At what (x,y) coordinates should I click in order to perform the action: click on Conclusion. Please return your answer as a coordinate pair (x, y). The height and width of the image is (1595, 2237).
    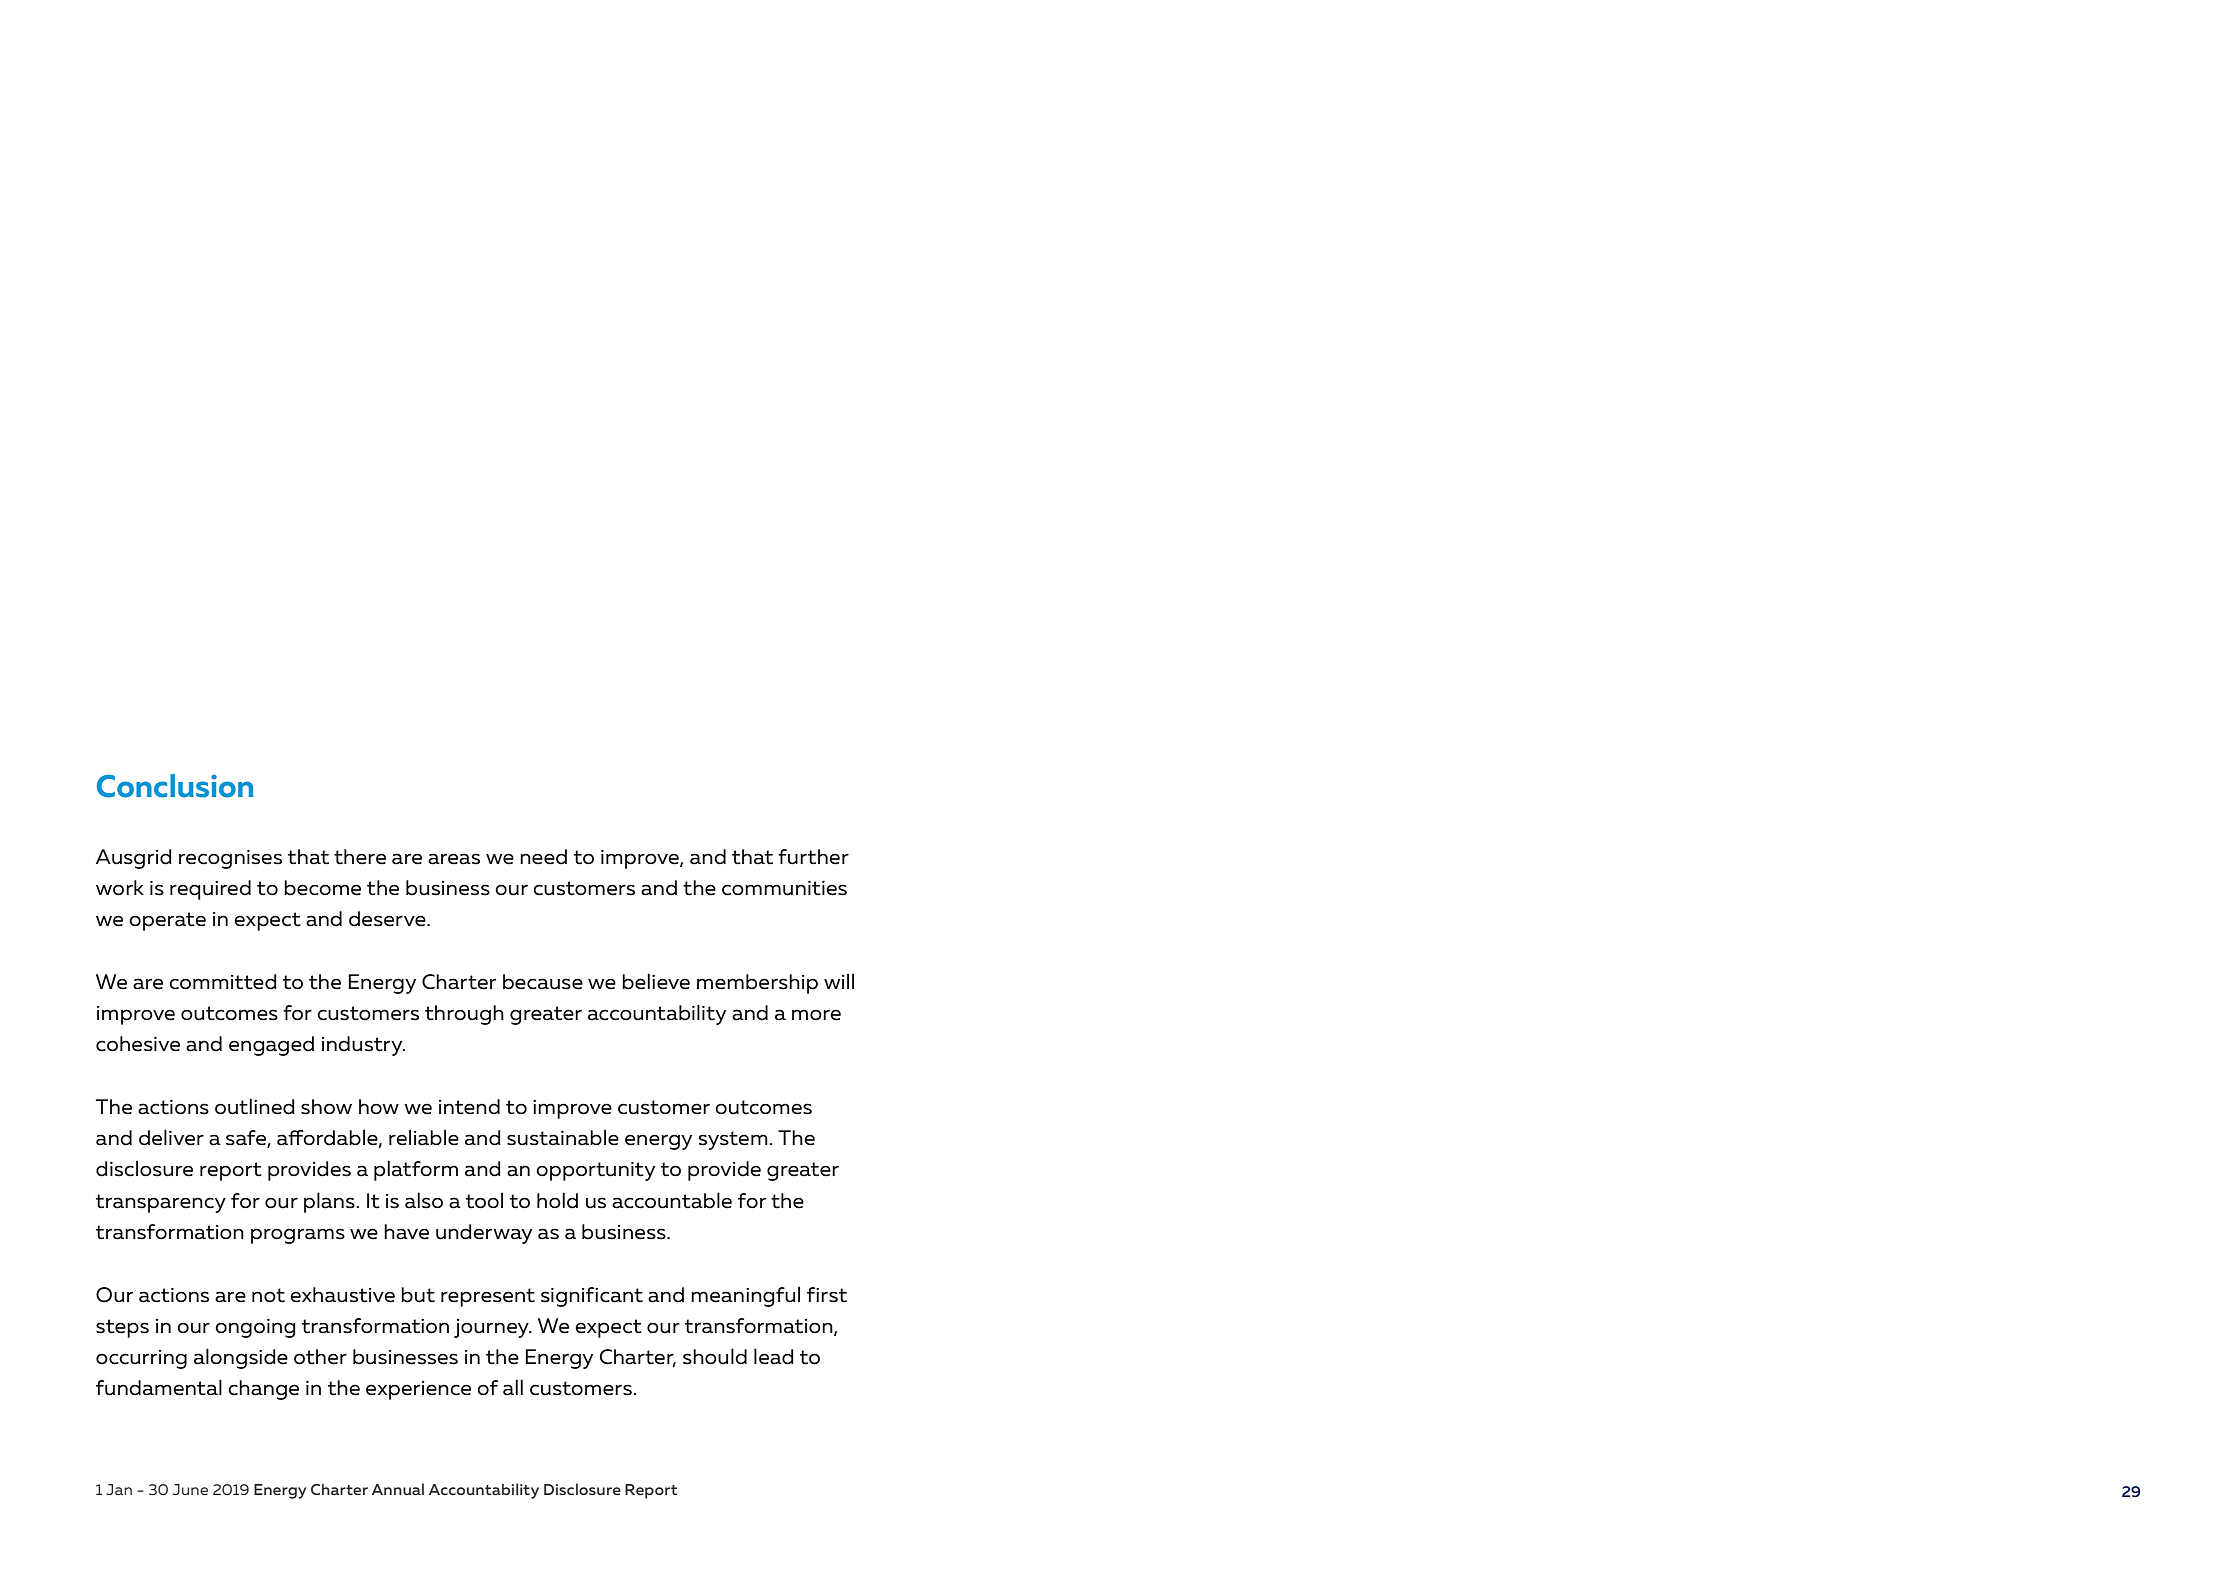
    Looking at the image, I should click on (175, 786).
